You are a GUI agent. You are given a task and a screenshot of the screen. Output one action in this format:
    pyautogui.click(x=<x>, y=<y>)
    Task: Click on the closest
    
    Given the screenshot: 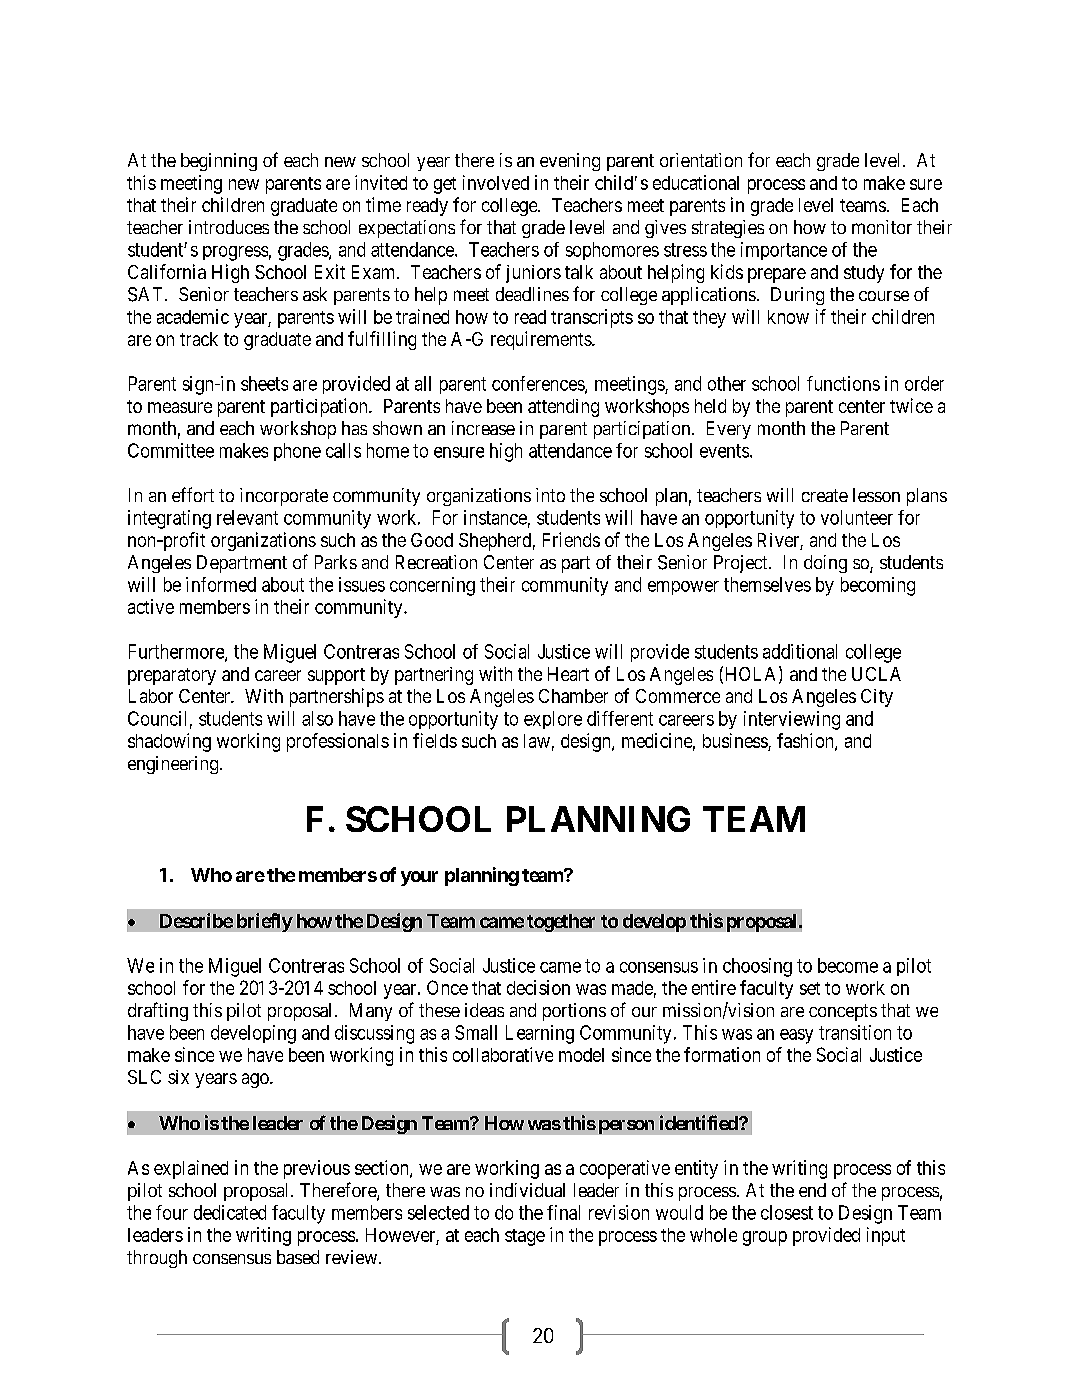 What is the action you would take?
    pyautogui.click(x=787, y=1212)
